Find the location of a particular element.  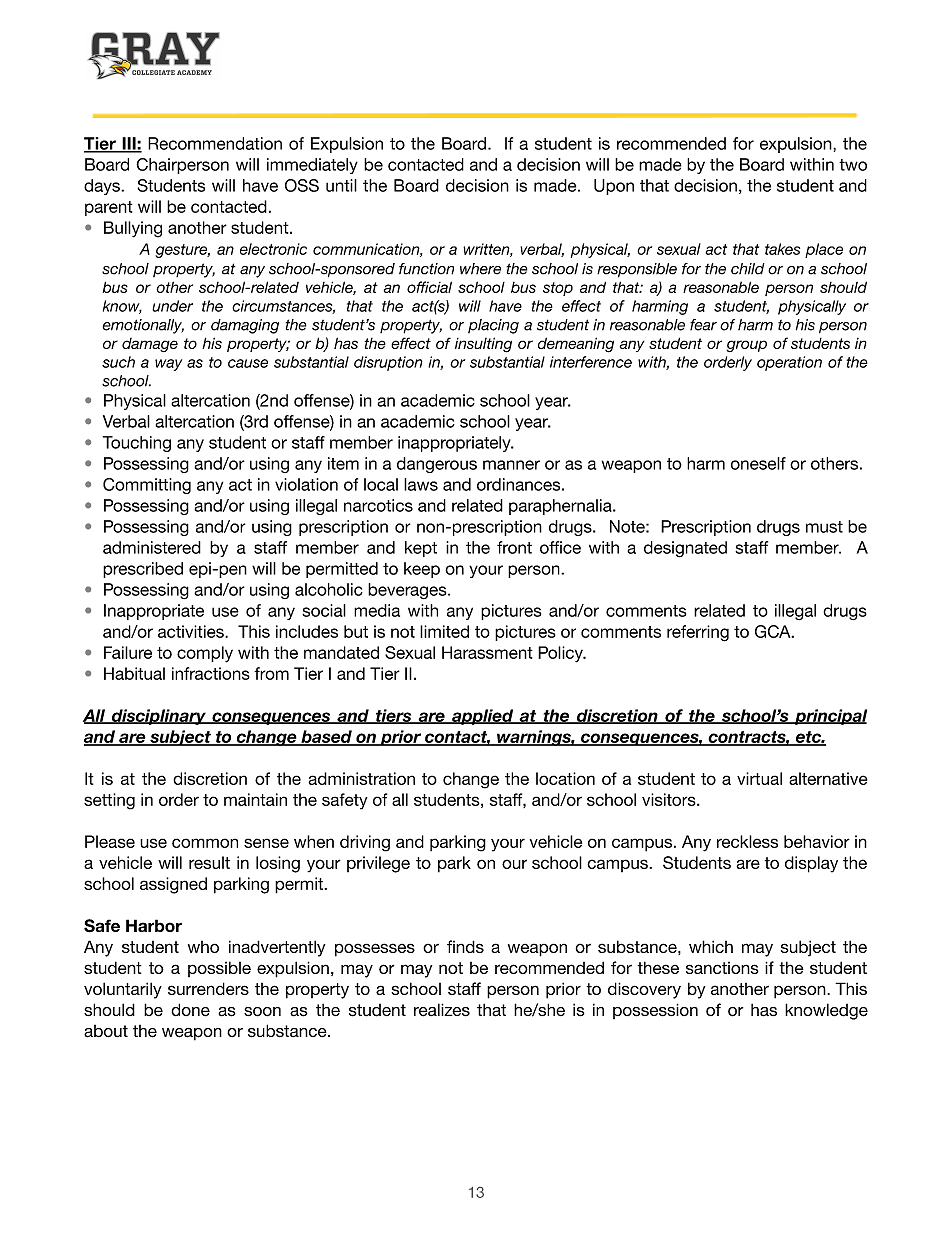

done is located at coordinates (190, 1010).
